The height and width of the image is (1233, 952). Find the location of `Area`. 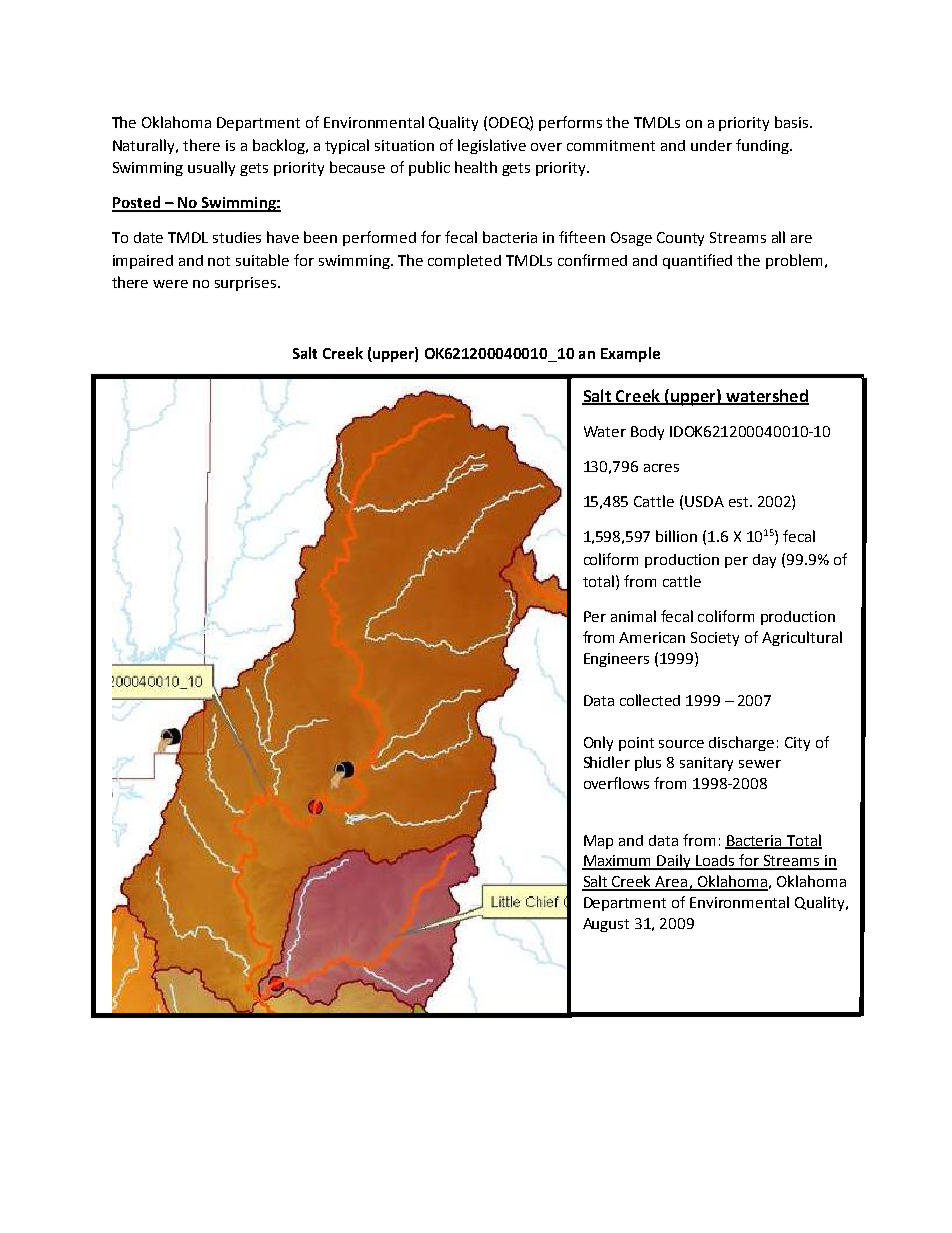

Area is located at coordinates (672, 883).
